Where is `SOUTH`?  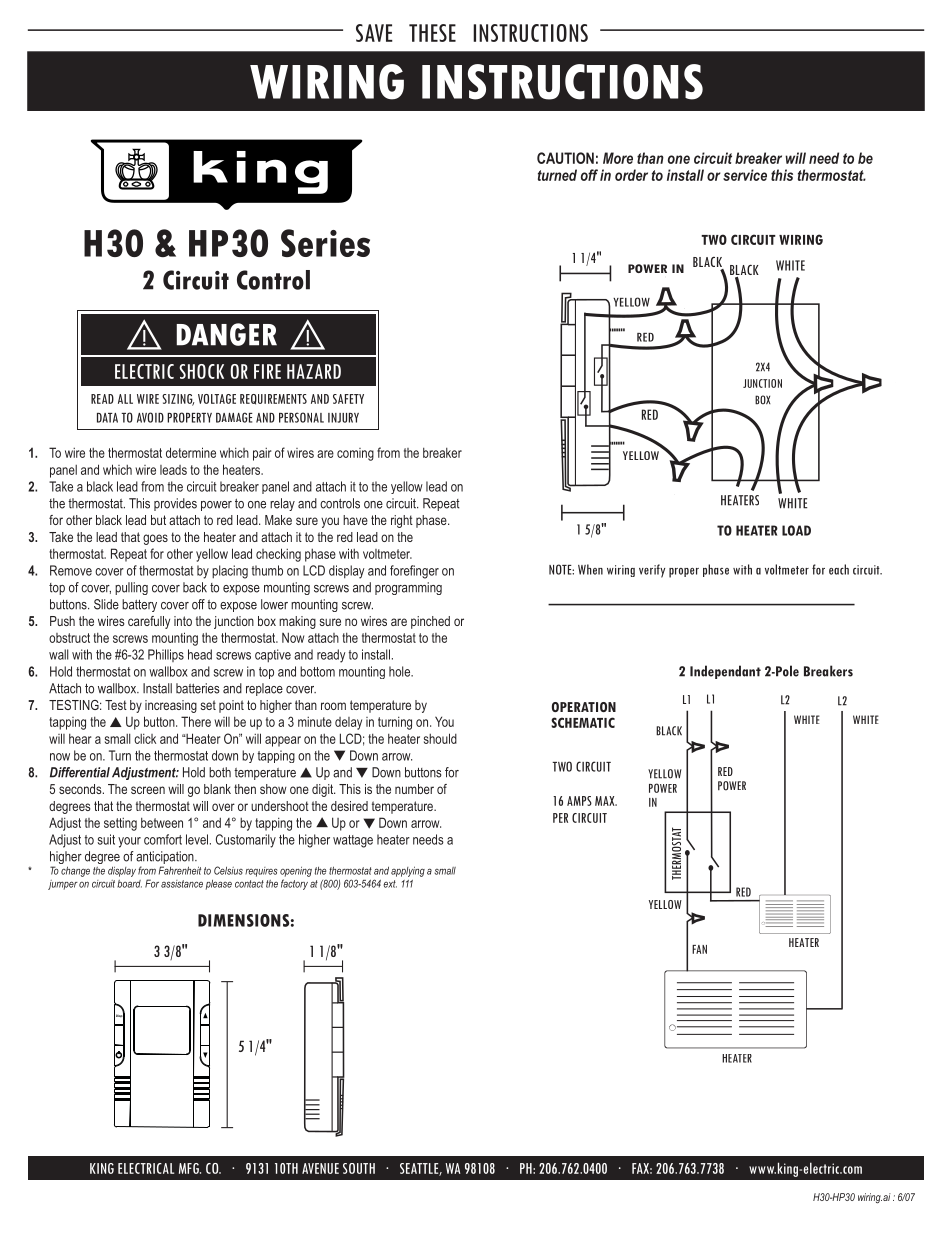 SOUTH is located at coordinates (359, 1168).
